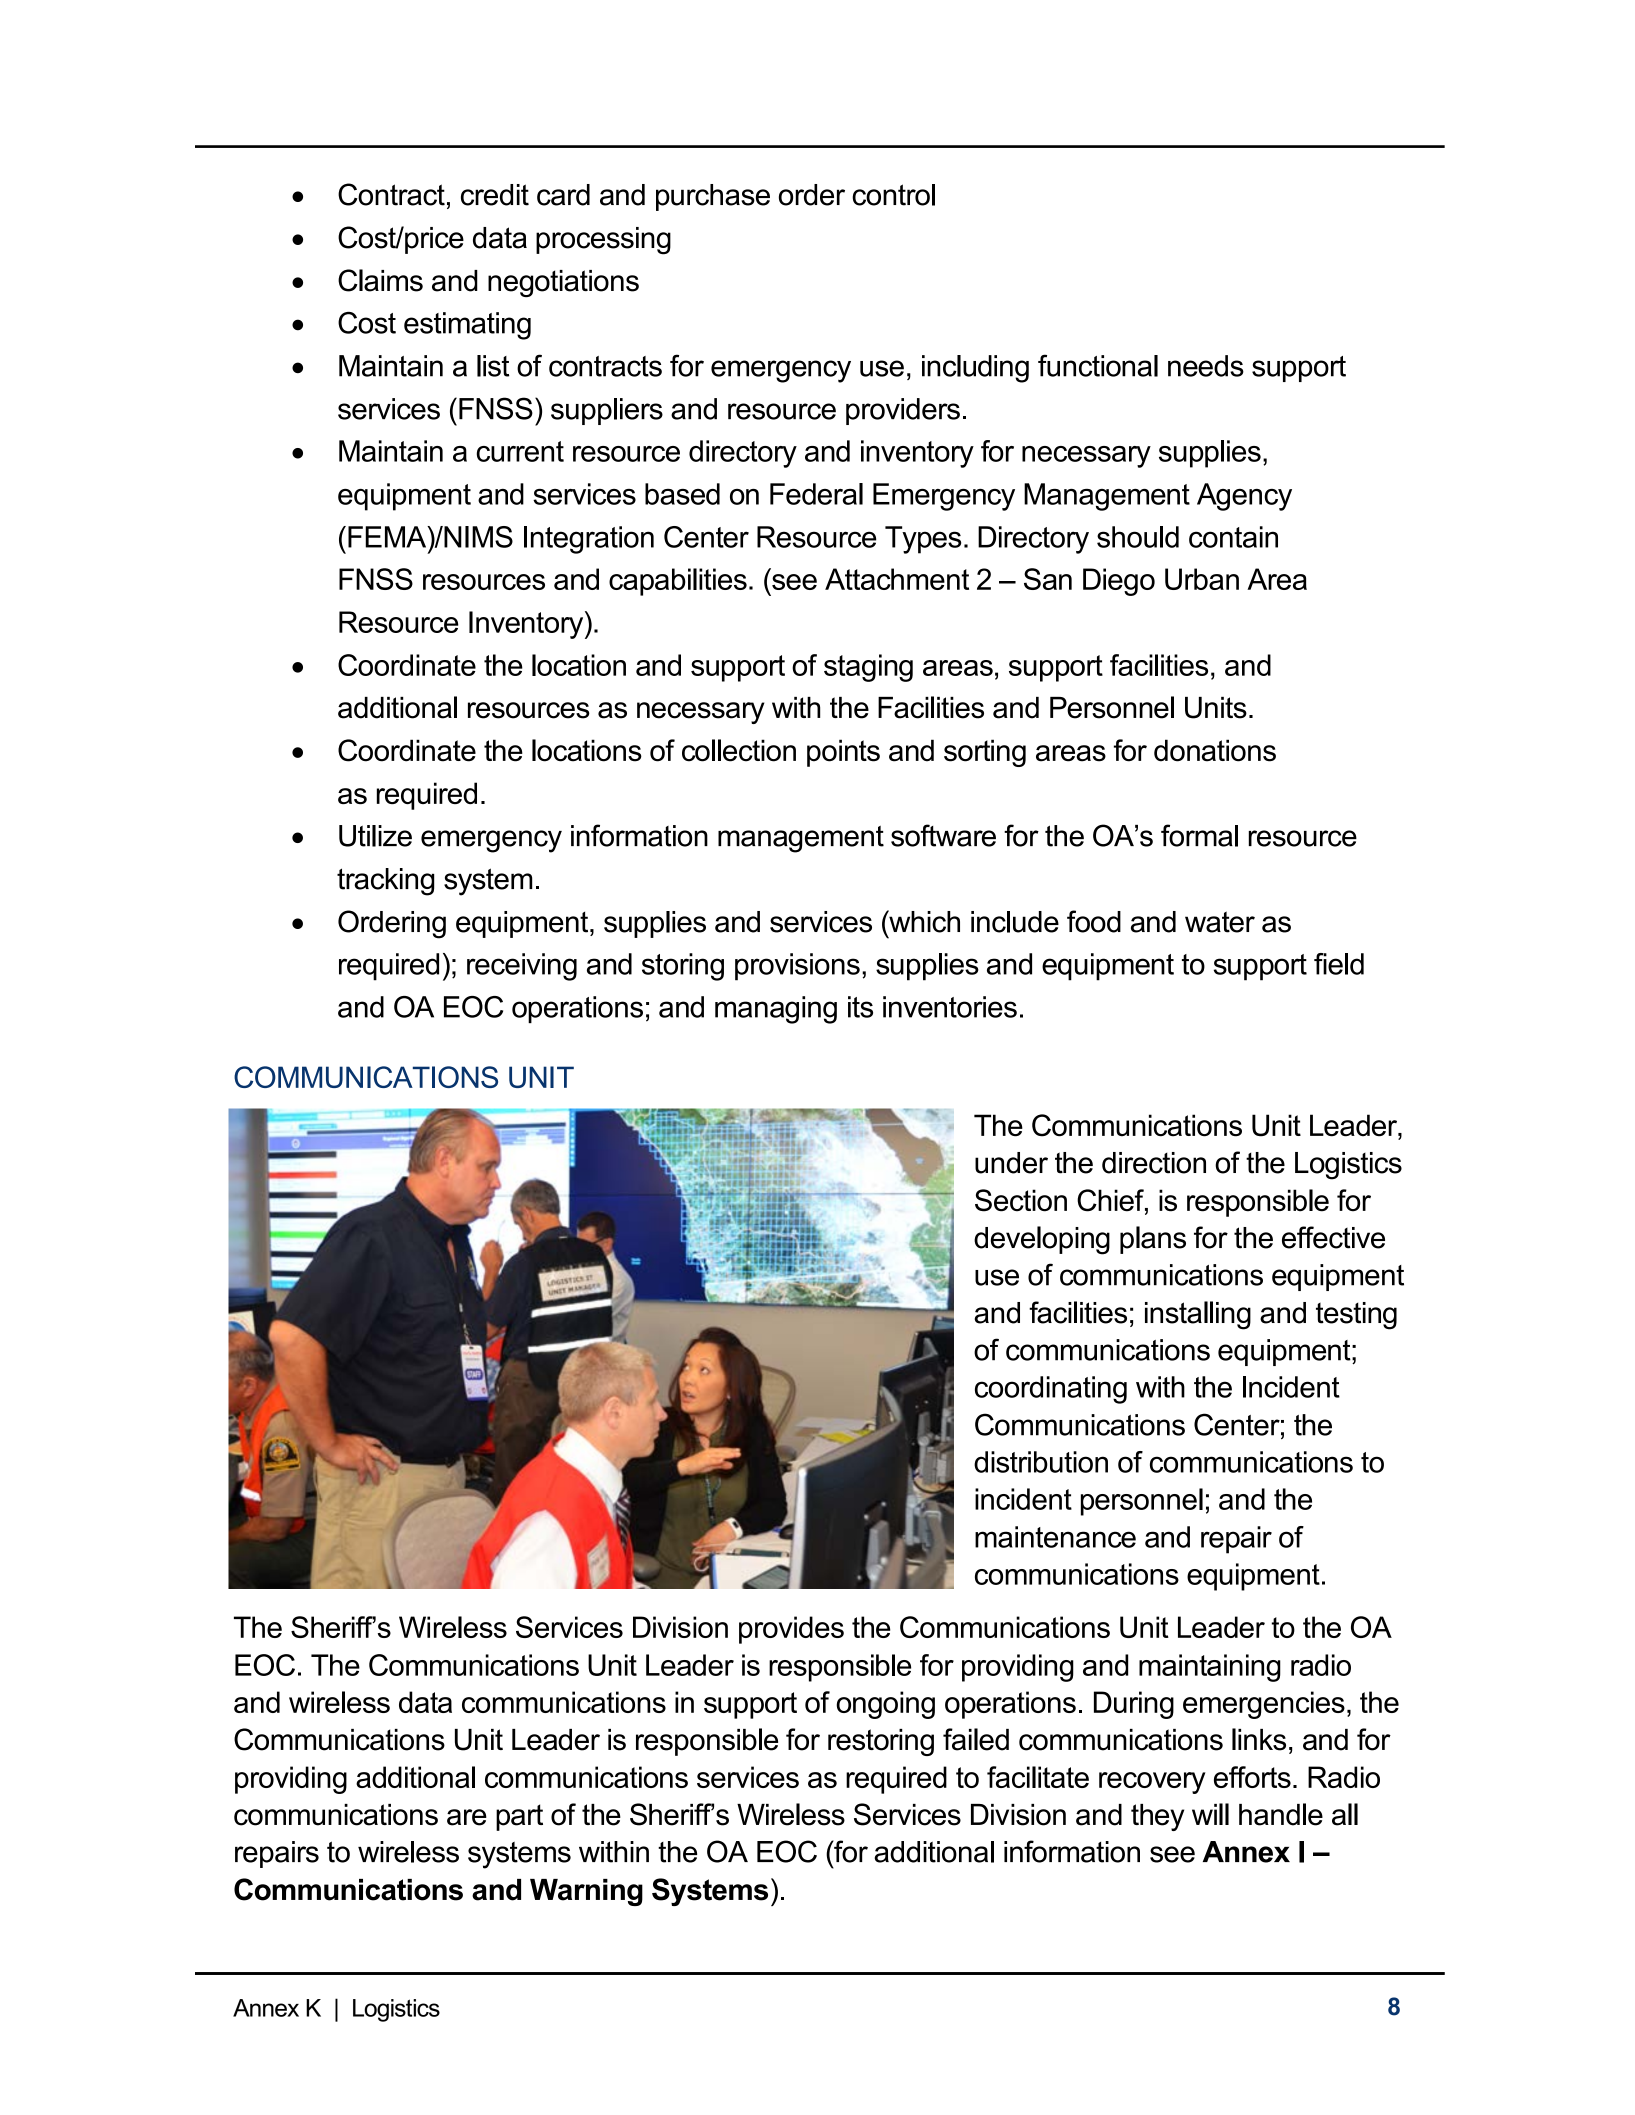 The height and width of the document is (2115, 1635). Describe the element at coordinates (893, 195) in the document. I see `control` at that location.
